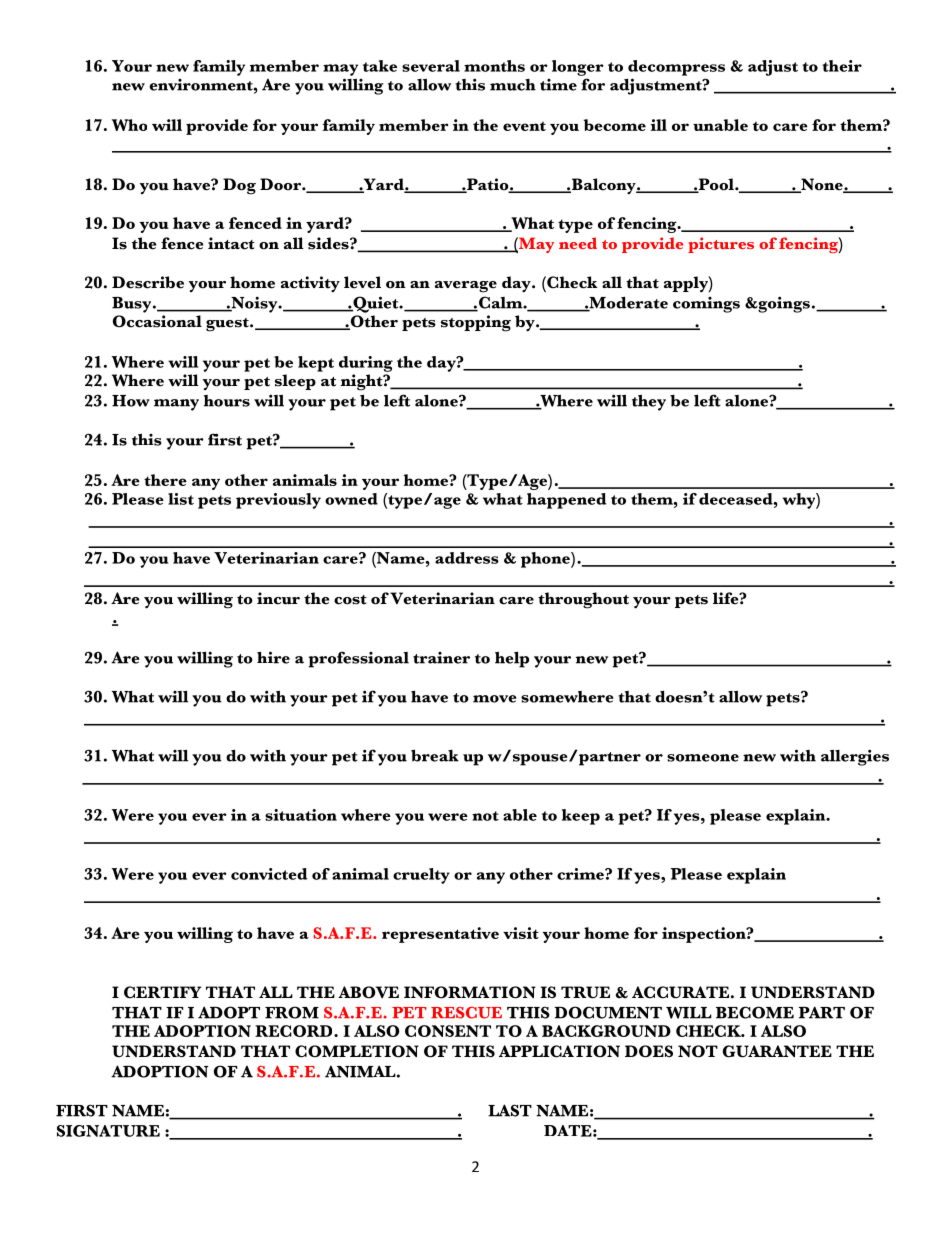 The height and width of the document is (1233, 952). I want to click on incur, so click(278, 598).
